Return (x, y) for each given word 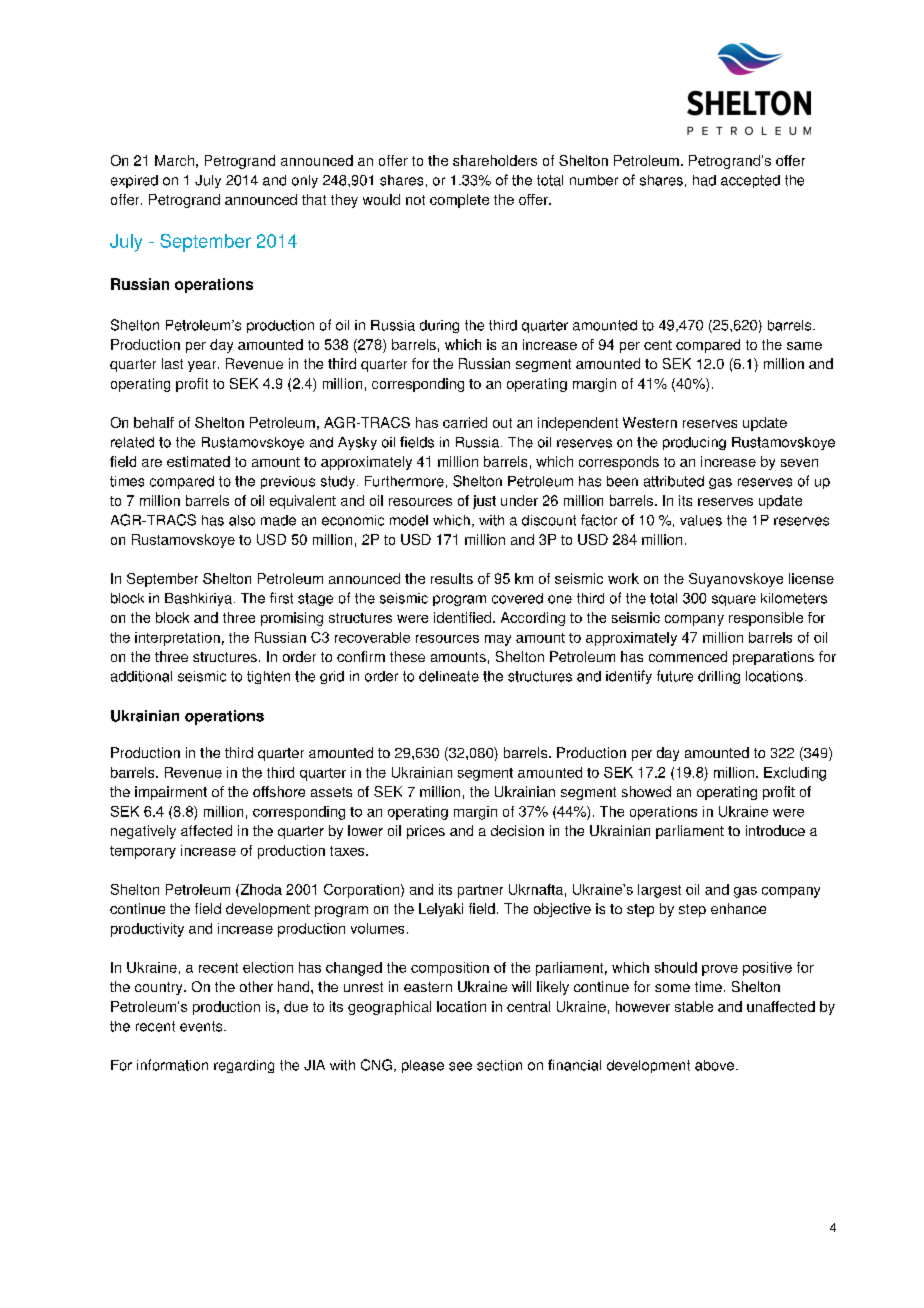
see (460, 1066)
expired (134, 181)
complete (459, 201)
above (716, 1065)
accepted (750, 181)
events (202, 1026)
